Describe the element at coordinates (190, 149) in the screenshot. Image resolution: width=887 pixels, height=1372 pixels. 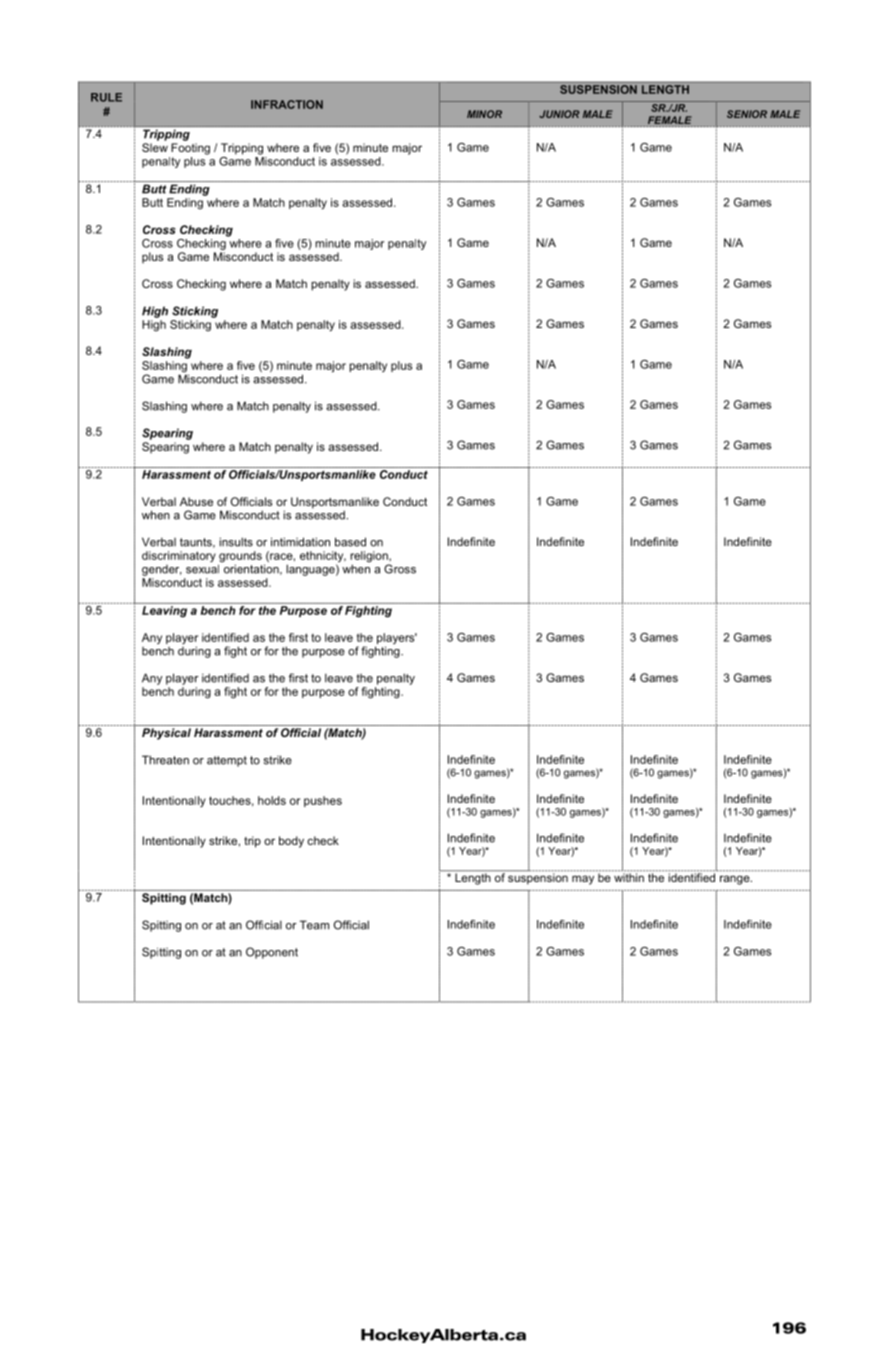
I see `Footing` at that location.
